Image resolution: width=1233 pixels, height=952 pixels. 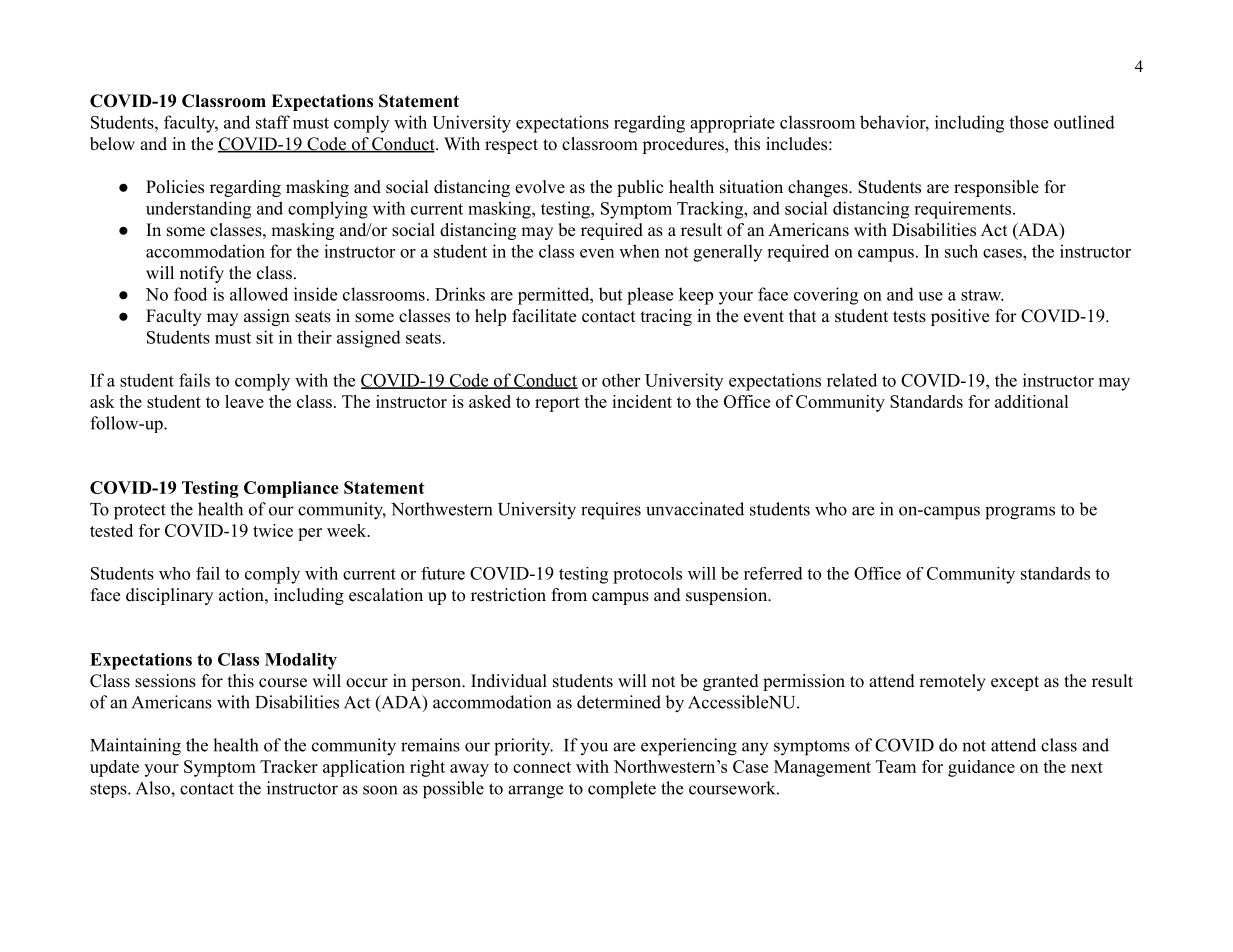 I want to click on requires, so click(x=611, y=511).
